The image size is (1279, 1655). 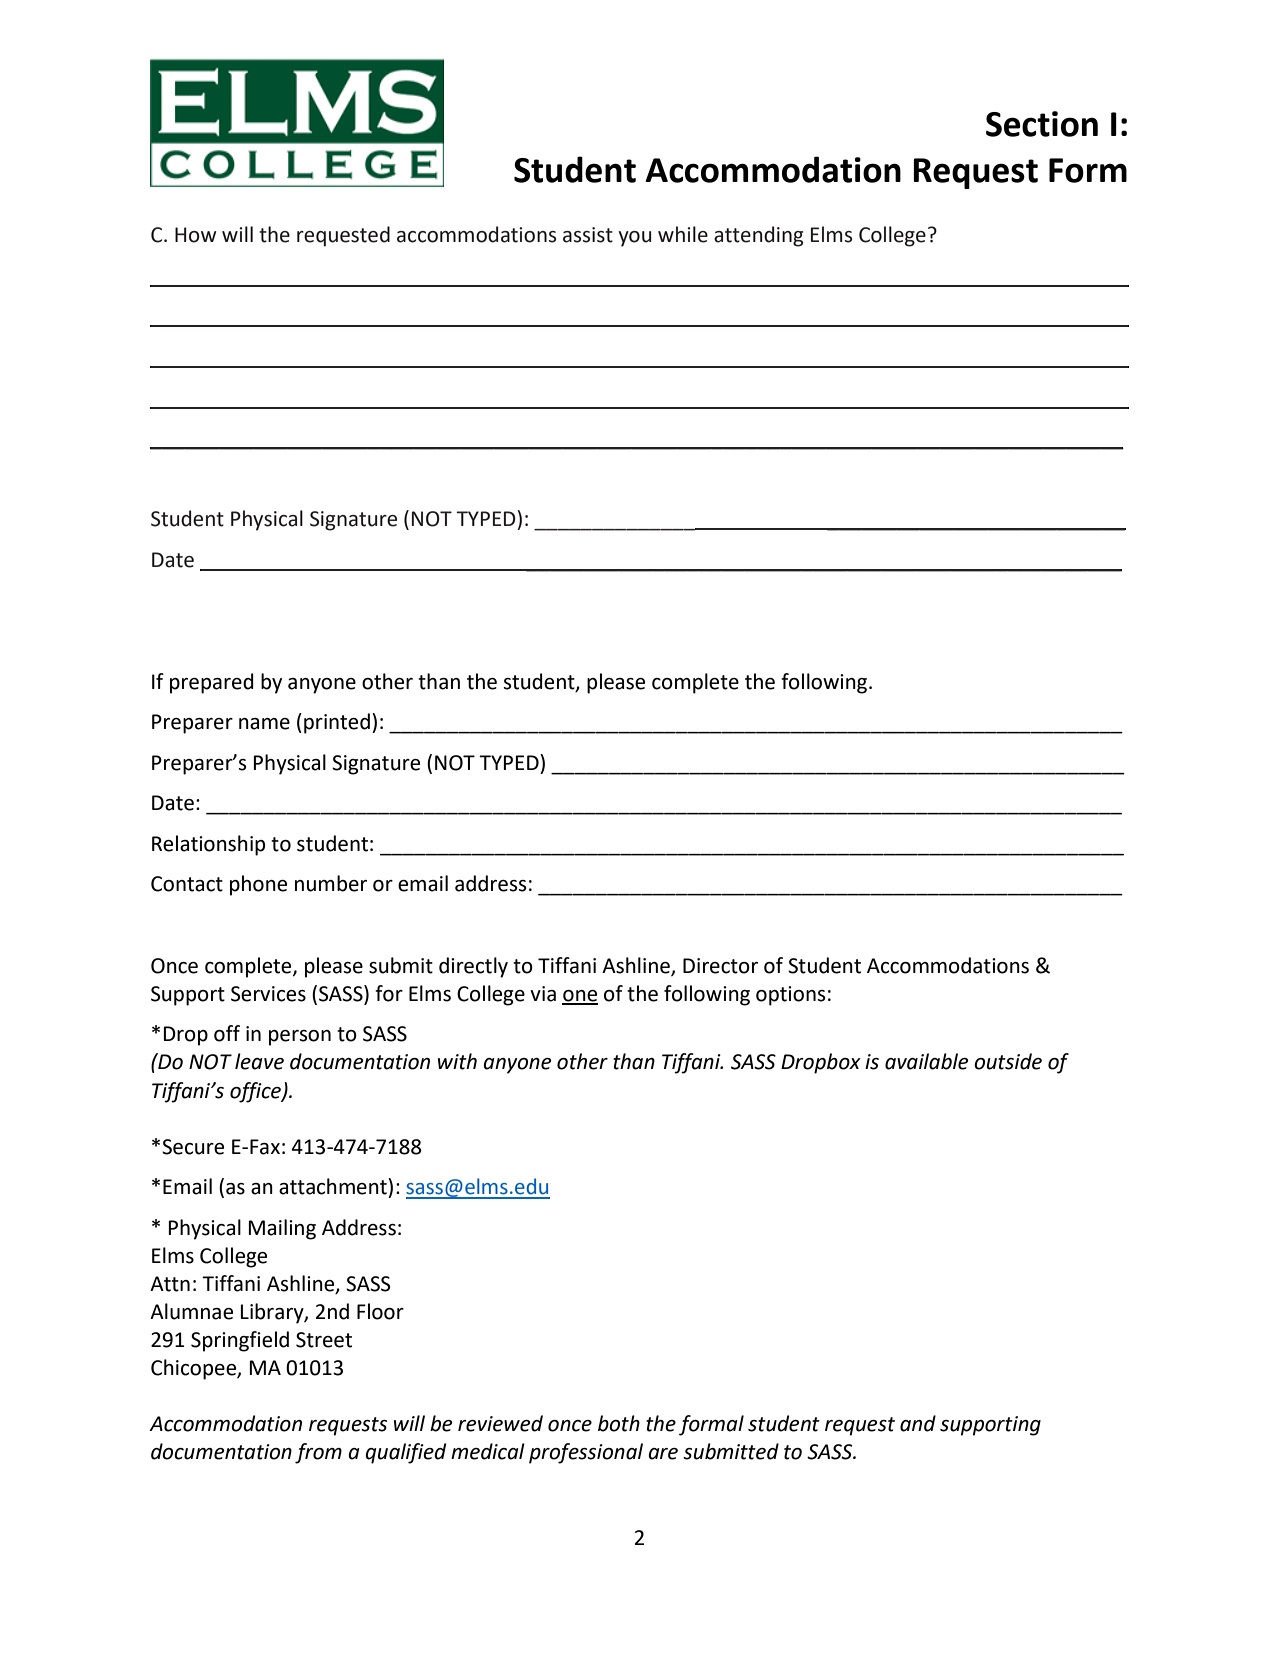 What do you see at coordinates (196, 235) in the image?
I see `How` at bounding box center [196, 235].
